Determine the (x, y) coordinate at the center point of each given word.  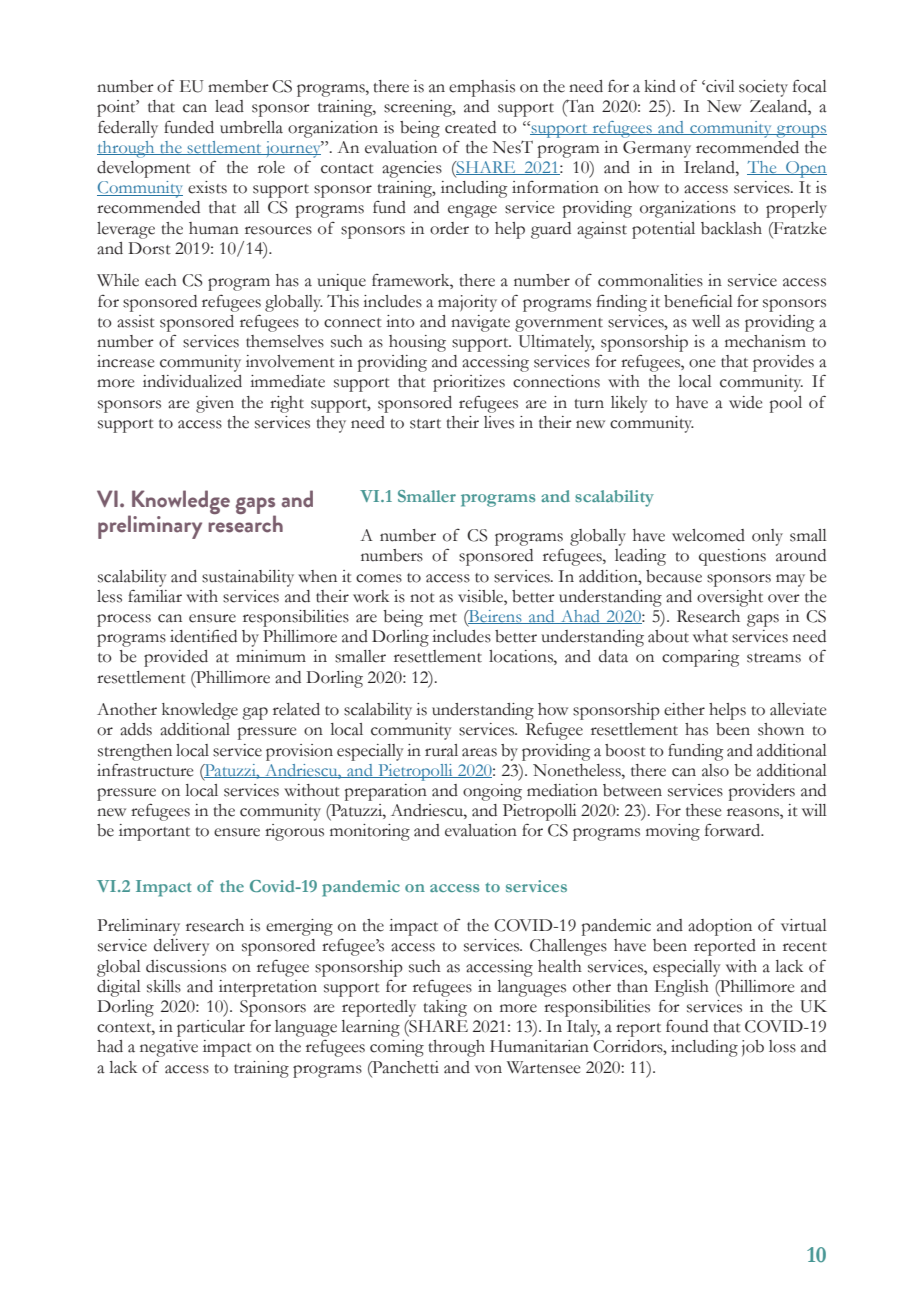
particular (211, 1028)
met (443, 618)
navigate (480, 323)
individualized (192, 381)
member (238, 86)
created (470, 127)
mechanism (765, 341)
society (763, 88)
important (154, 832)
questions (732, 557)
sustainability (248, 578)
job (753, 1048)
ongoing (492, 792)
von (488, 1069)
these (703, 810)
